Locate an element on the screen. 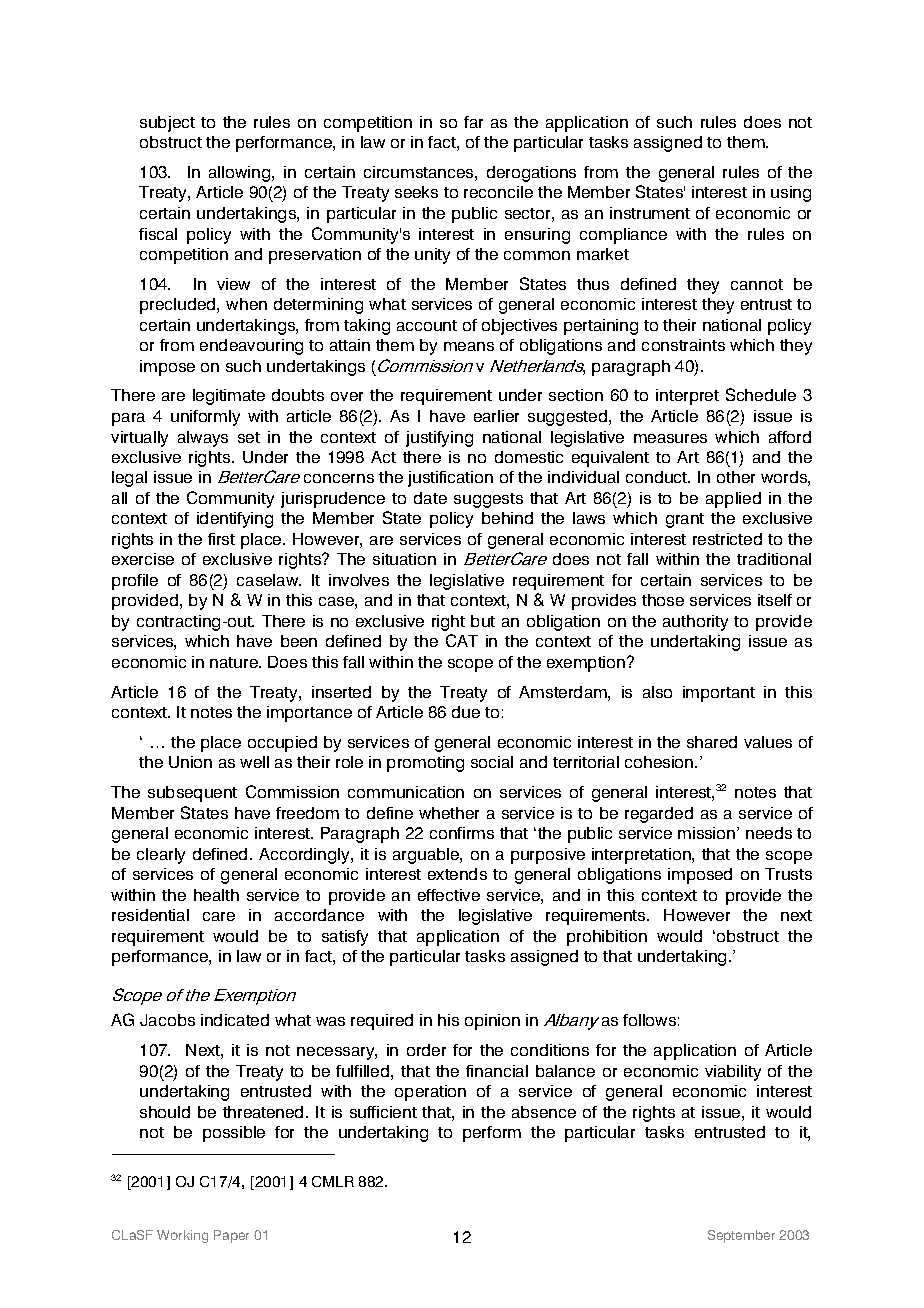 The image size is (924, 1308). suggests is located at coordinates (488, 500).
